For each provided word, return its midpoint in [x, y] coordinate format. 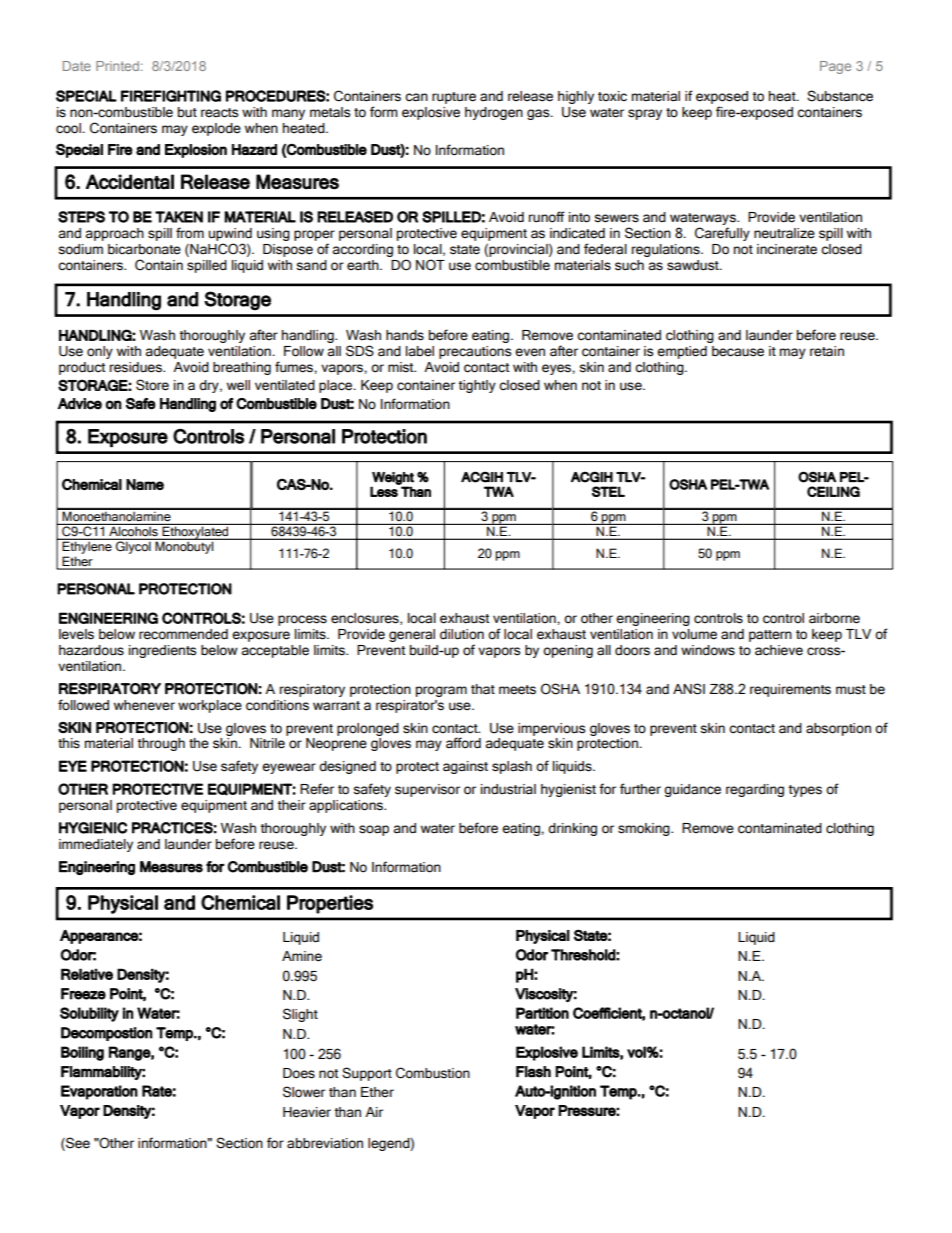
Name [145, 484]
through [161, 744]
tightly [477, 386]
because [738, 351]
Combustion [433, 1073]
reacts [219, 113]
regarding [755, 790]
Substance [840, 96]
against [465, 767]
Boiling [82, 1053]
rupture [454, 98]
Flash [533, 1072]
